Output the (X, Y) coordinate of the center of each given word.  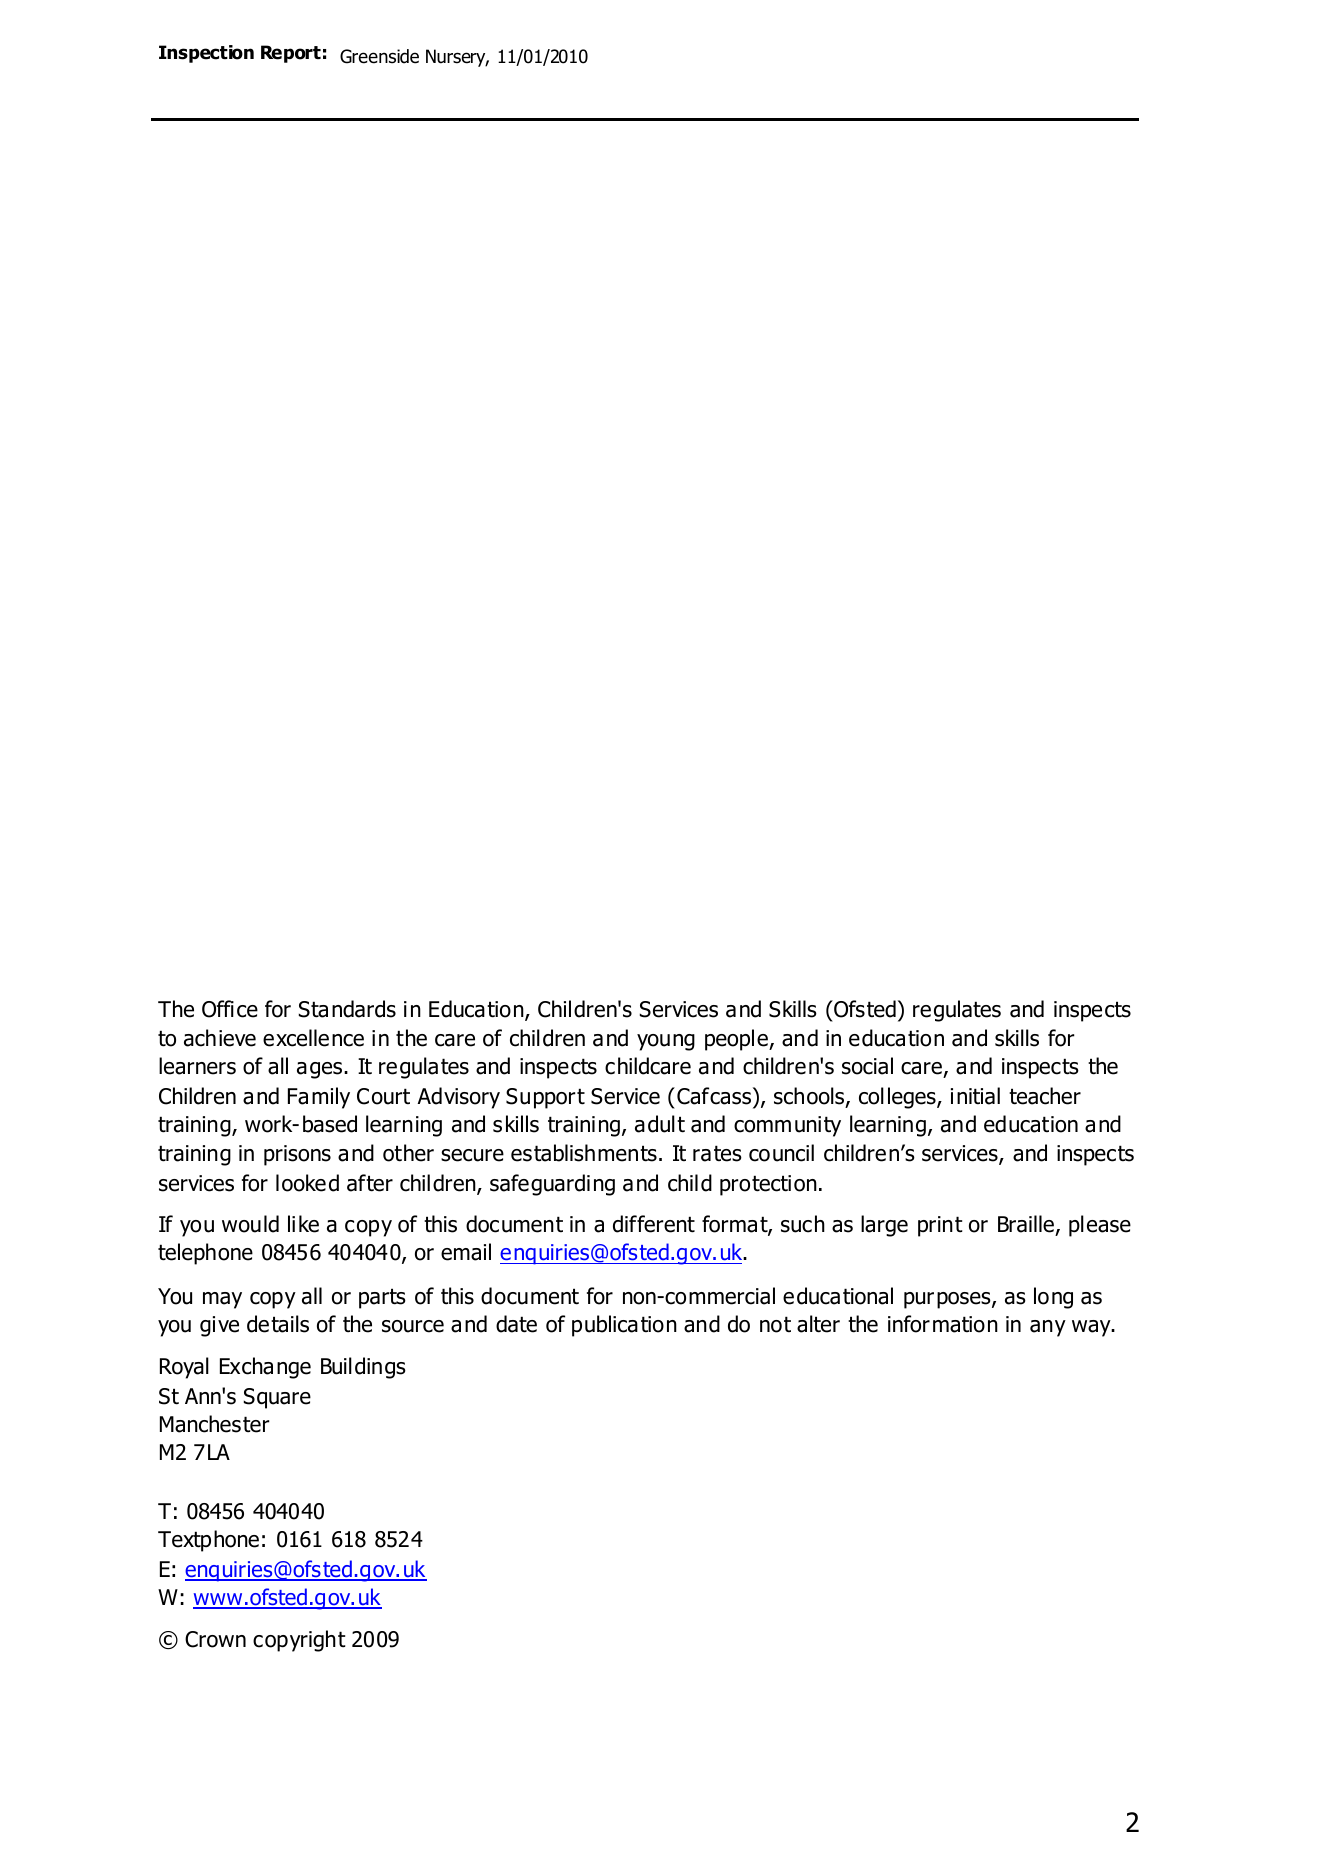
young (666, 1042)
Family (319, 1098)
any (1048, 1328)
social (867, 1066)
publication (624, 1326)
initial (975, 1096)
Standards (347, 1009)
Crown (215, 1639)
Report (291, 54)
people (737, 1040)
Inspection (206, 54)
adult (660, 1124)
